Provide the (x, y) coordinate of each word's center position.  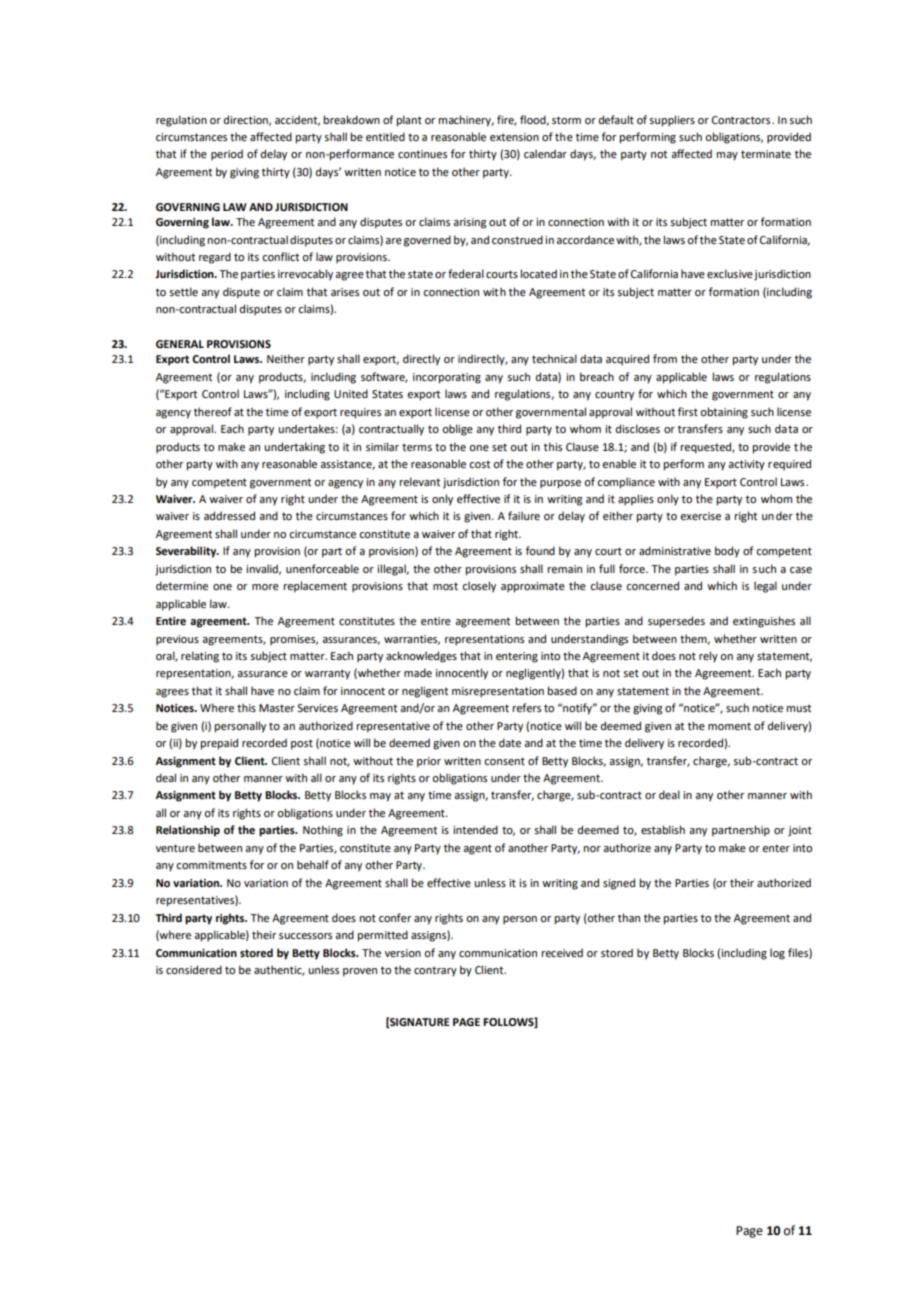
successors (305, 936)
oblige (457, 430)
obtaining (724, 413)
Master (277, 708)
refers (526, 707)
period (227, 155)
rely (708, 657)
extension (514, 137)
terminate (766, 154)
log (777, 954)
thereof (213, 411)
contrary (435, 971)
